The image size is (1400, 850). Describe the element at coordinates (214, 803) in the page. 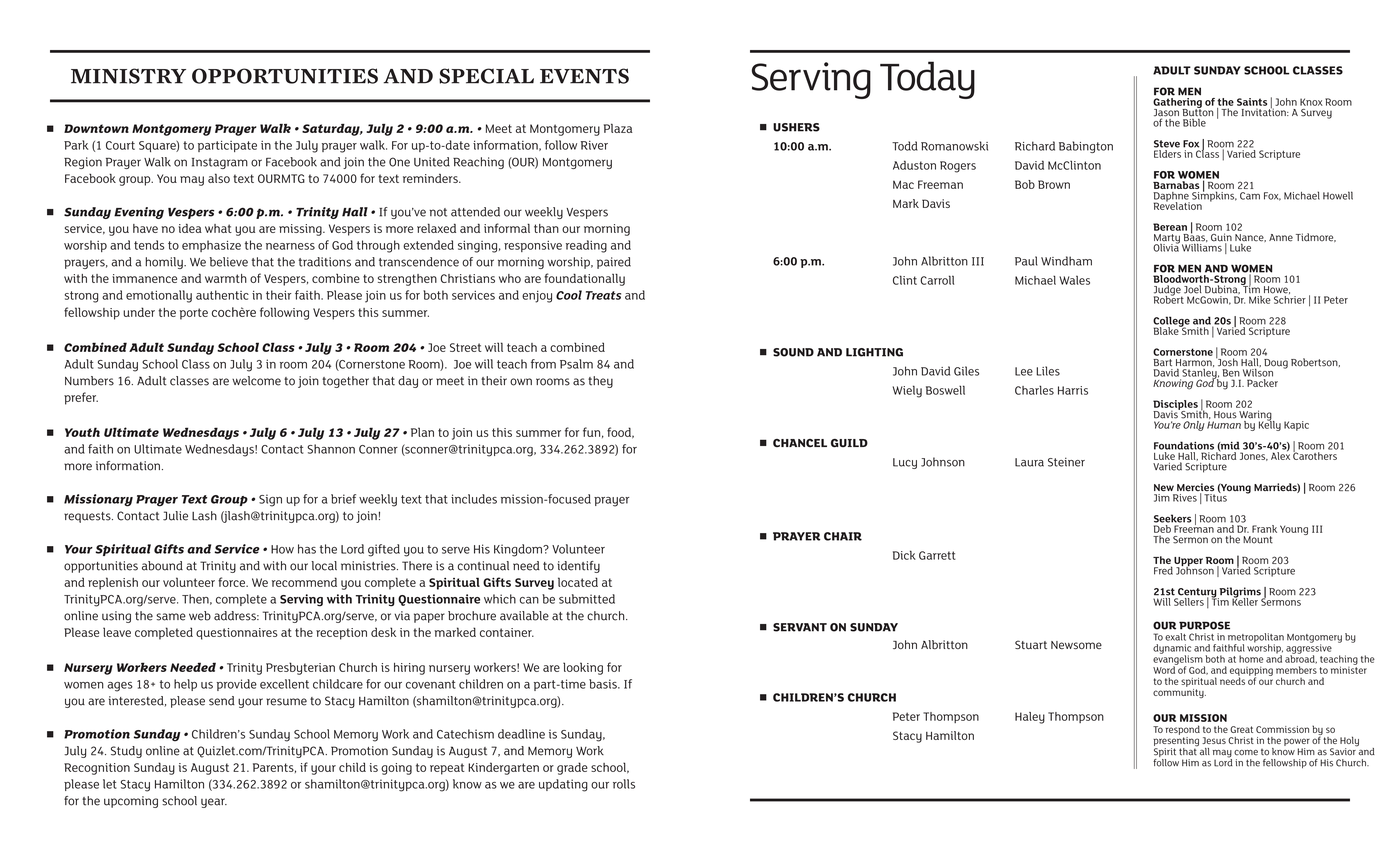

I see `year` at that location.
